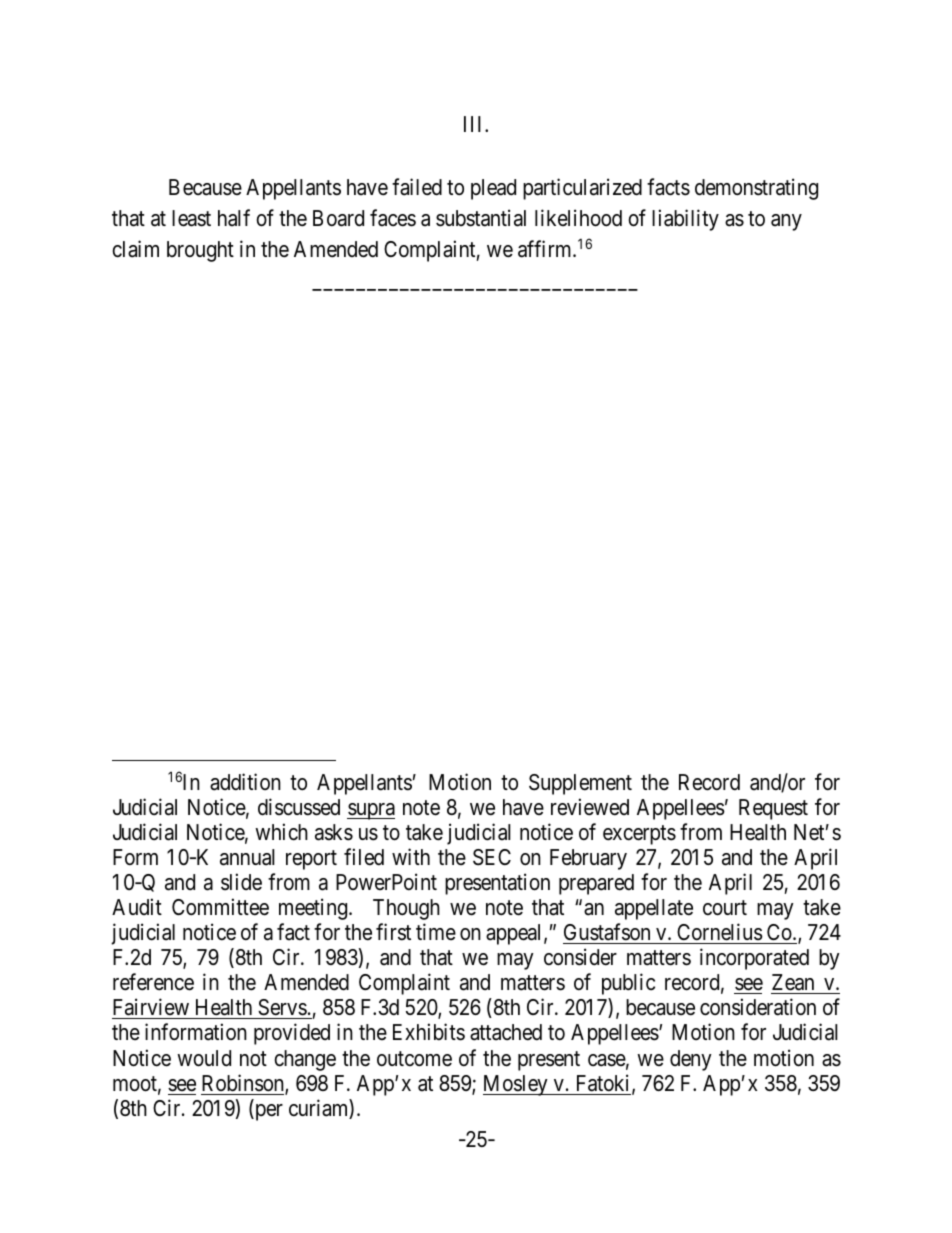  Describe the element at coordinates (691, 1060) in the image. I see `deny` at that location.
